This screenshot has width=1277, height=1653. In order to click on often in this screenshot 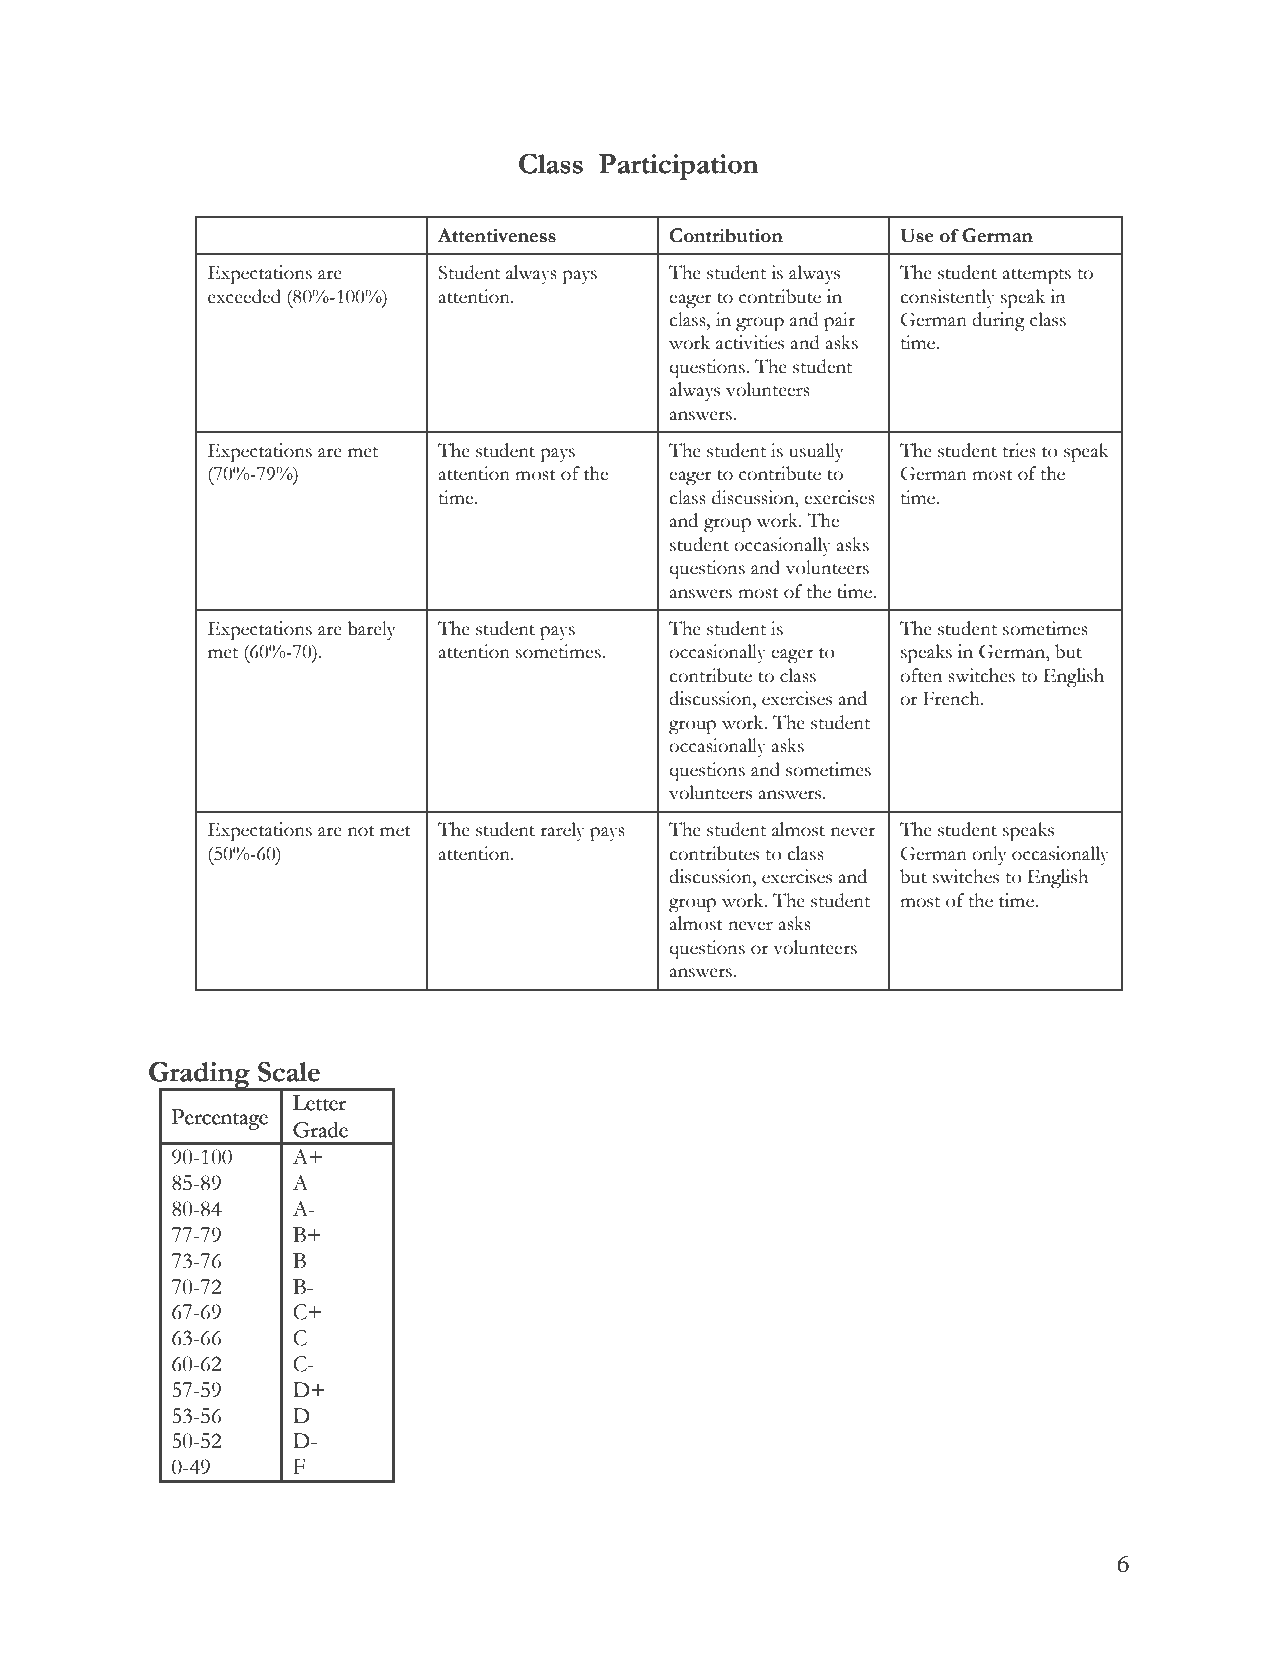, I will do `click(921, 675)`.
